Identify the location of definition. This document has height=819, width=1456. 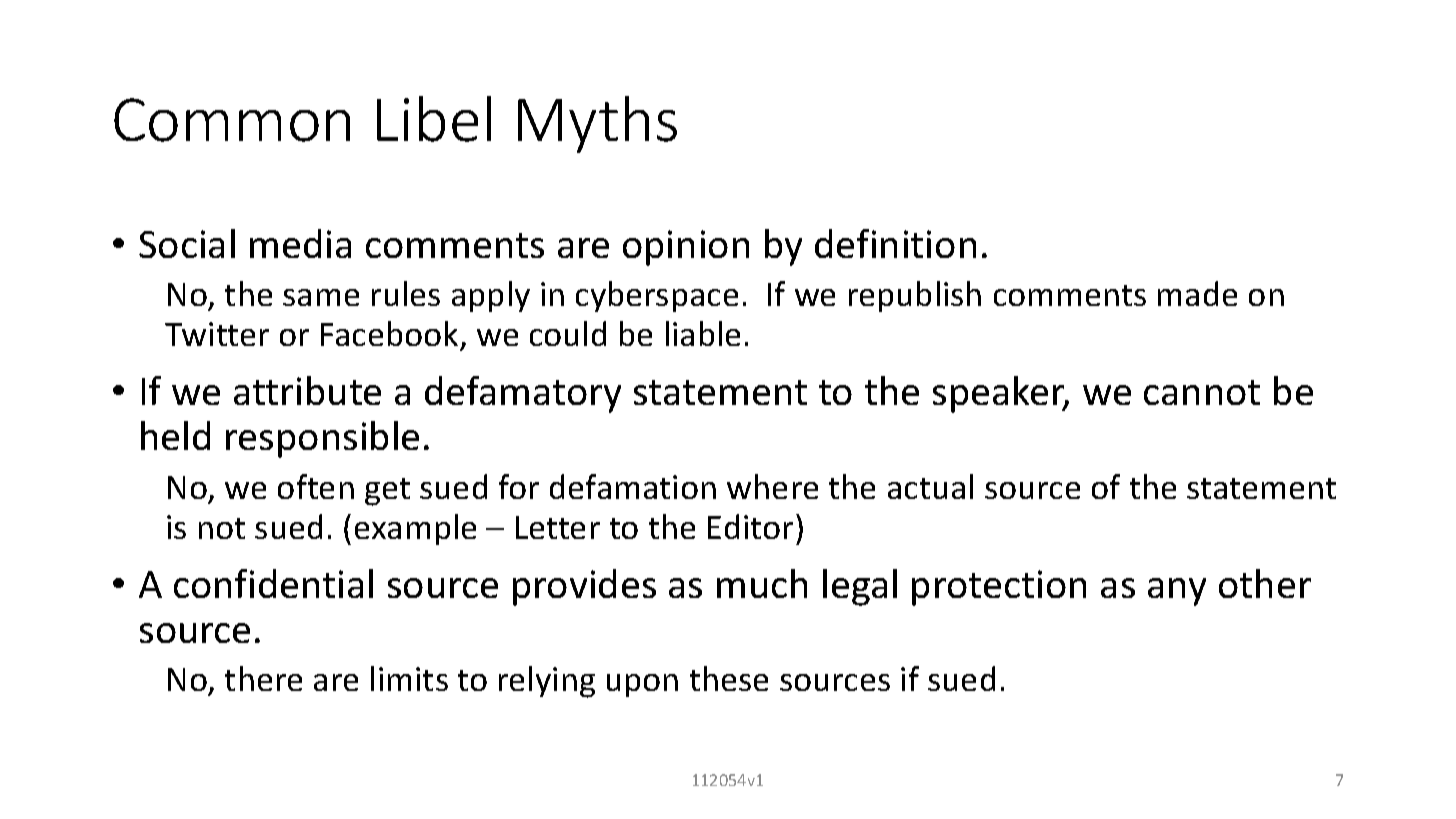
(895, 243).
